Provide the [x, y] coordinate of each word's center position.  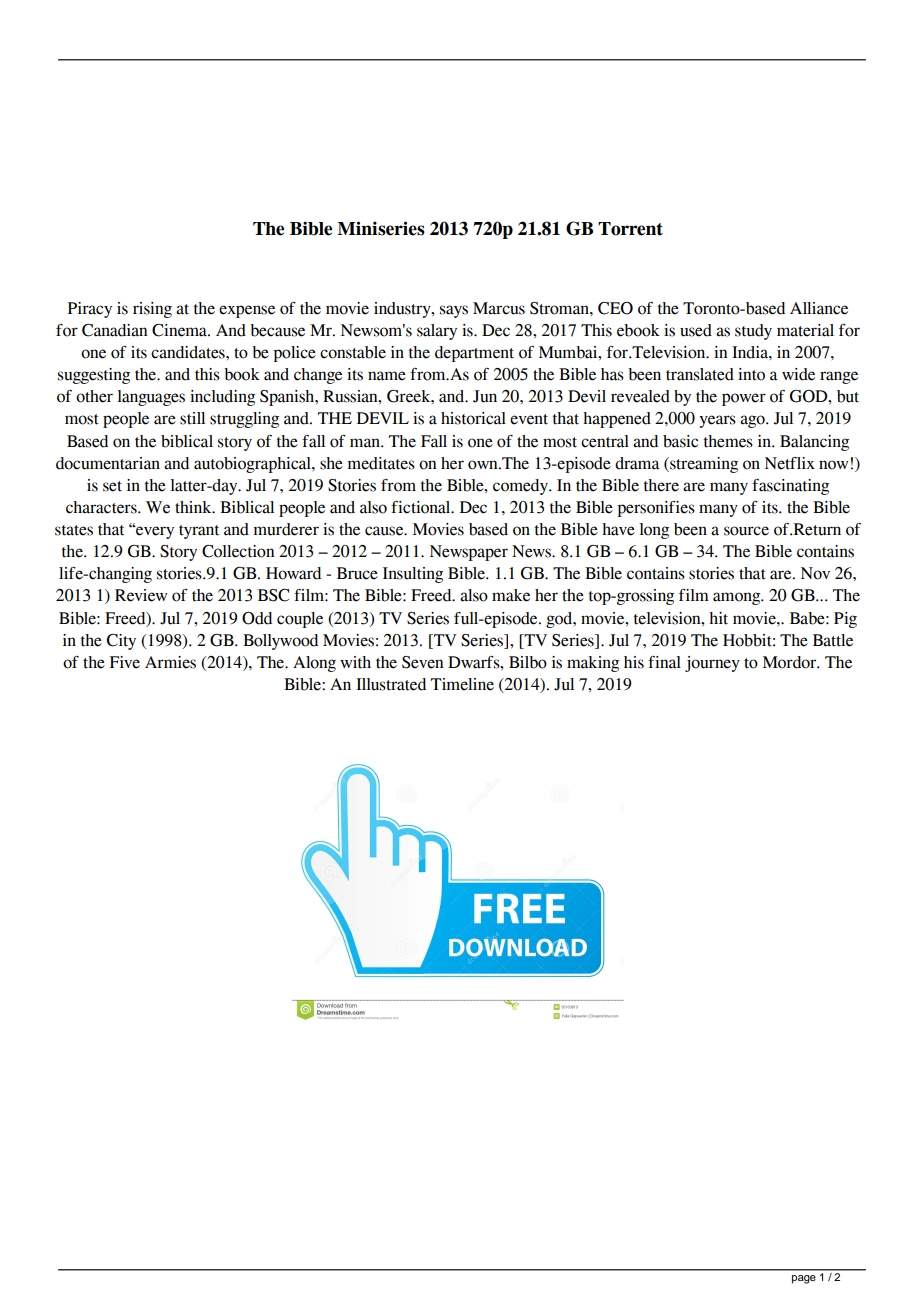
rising [152, 310]
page [804, 1279]
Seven [423, 662]
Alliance [819, 308]
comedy [522, 487]
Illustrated [391, 684]
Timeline [462, 684]
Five [125, 662]
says [454, 311]
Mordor [791, 662]
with [355, 662]
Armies [170, 662]
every [154, 532]
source [746, 531]
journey [712, 664]
